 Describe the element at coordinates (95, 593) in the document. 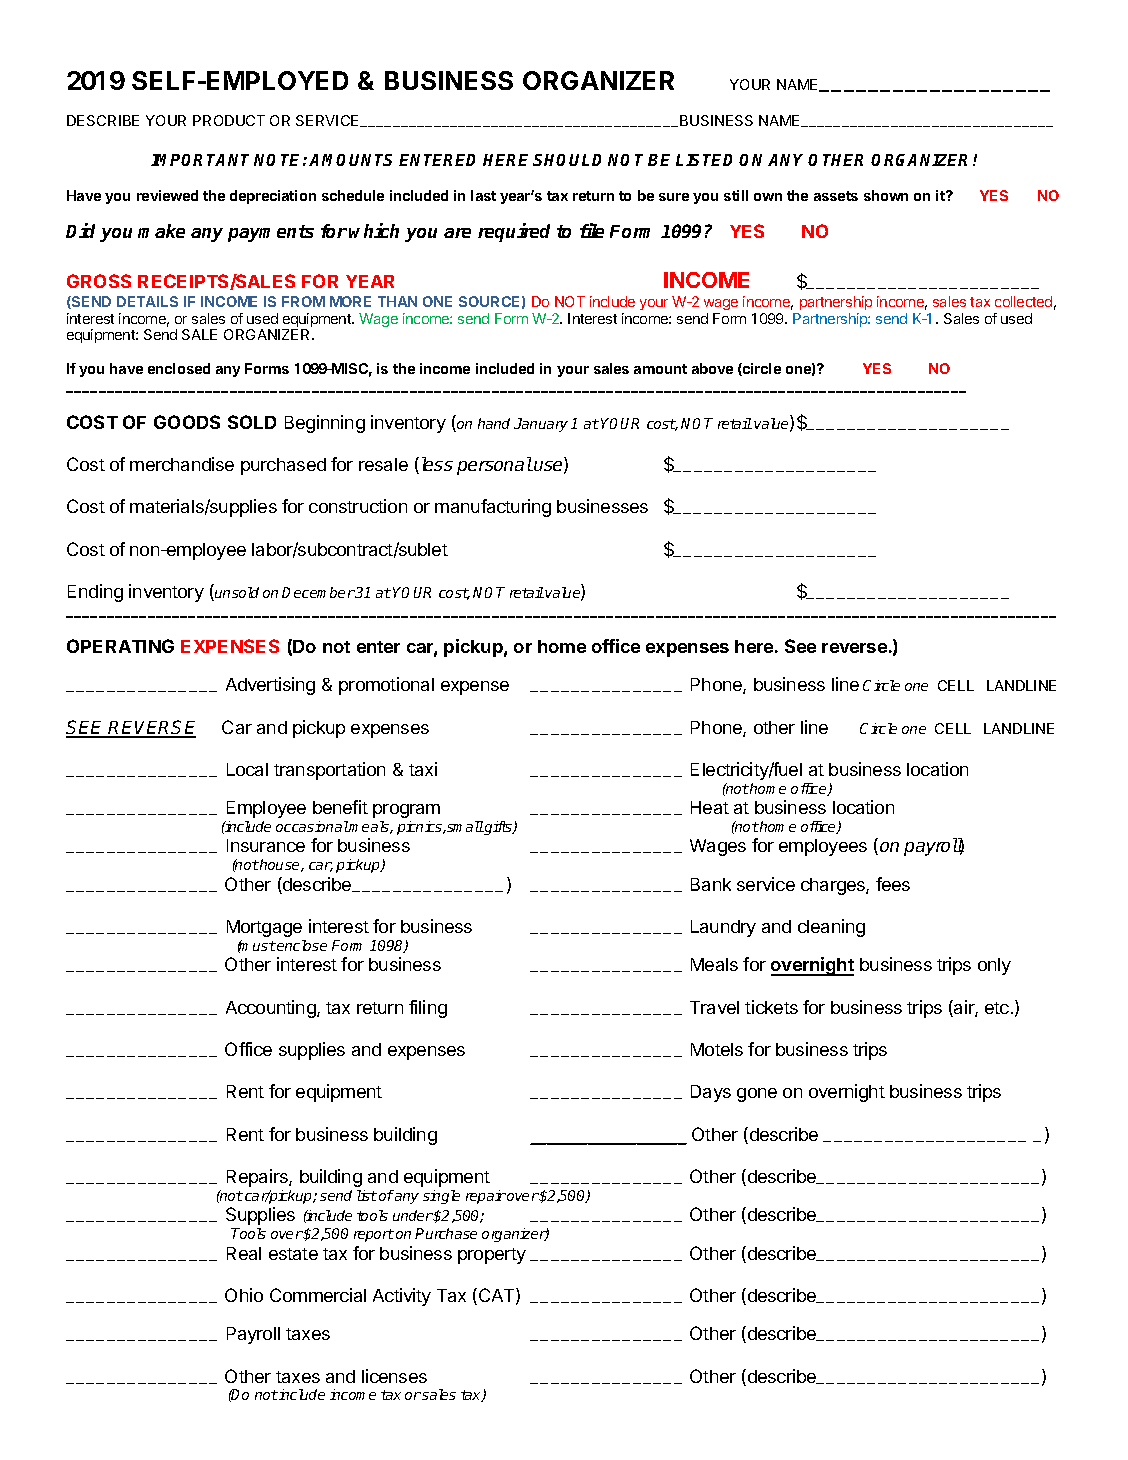

I see `Ending` at that location.
